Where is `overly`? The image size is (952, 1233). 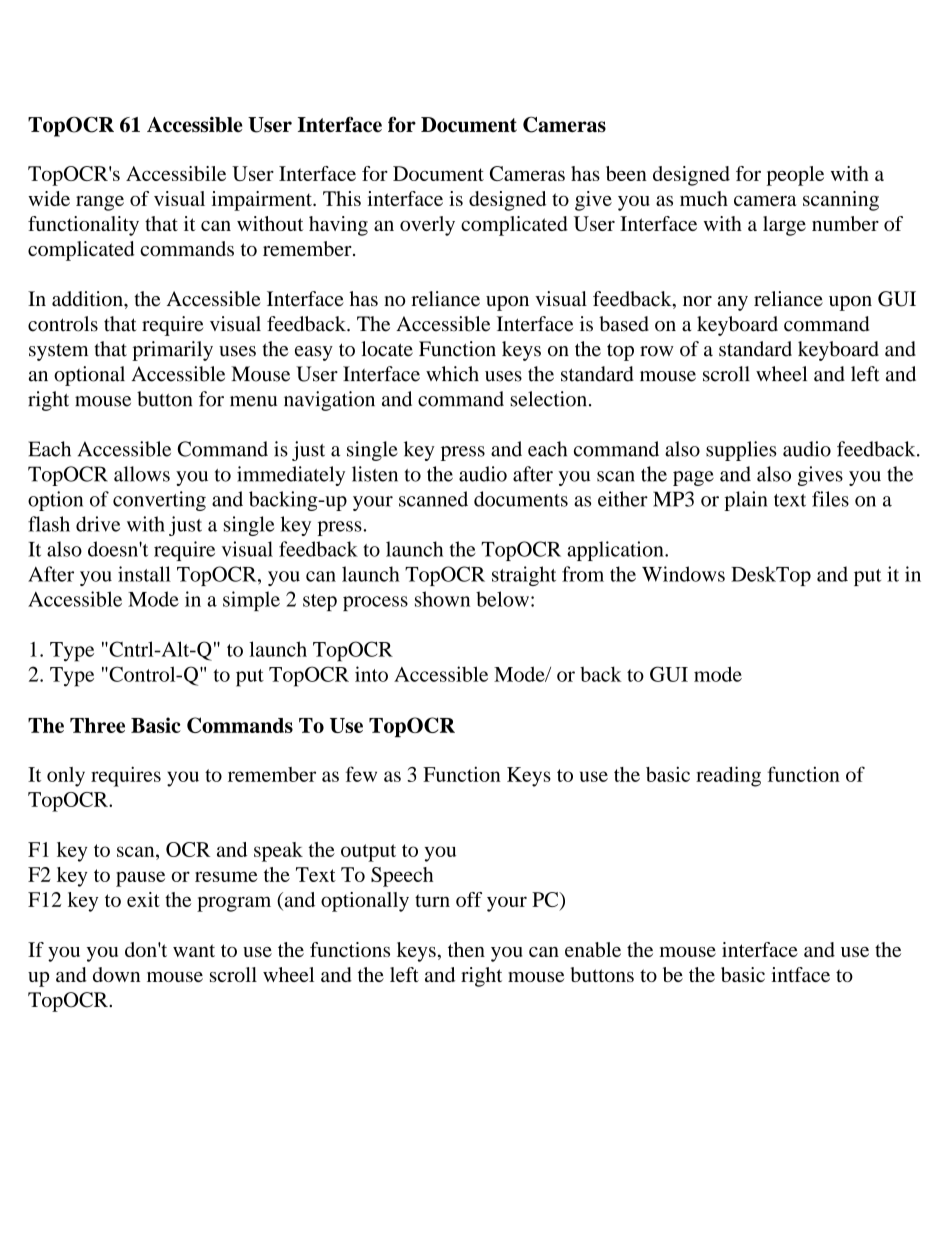
overly is located at coordinates (427, 226).
